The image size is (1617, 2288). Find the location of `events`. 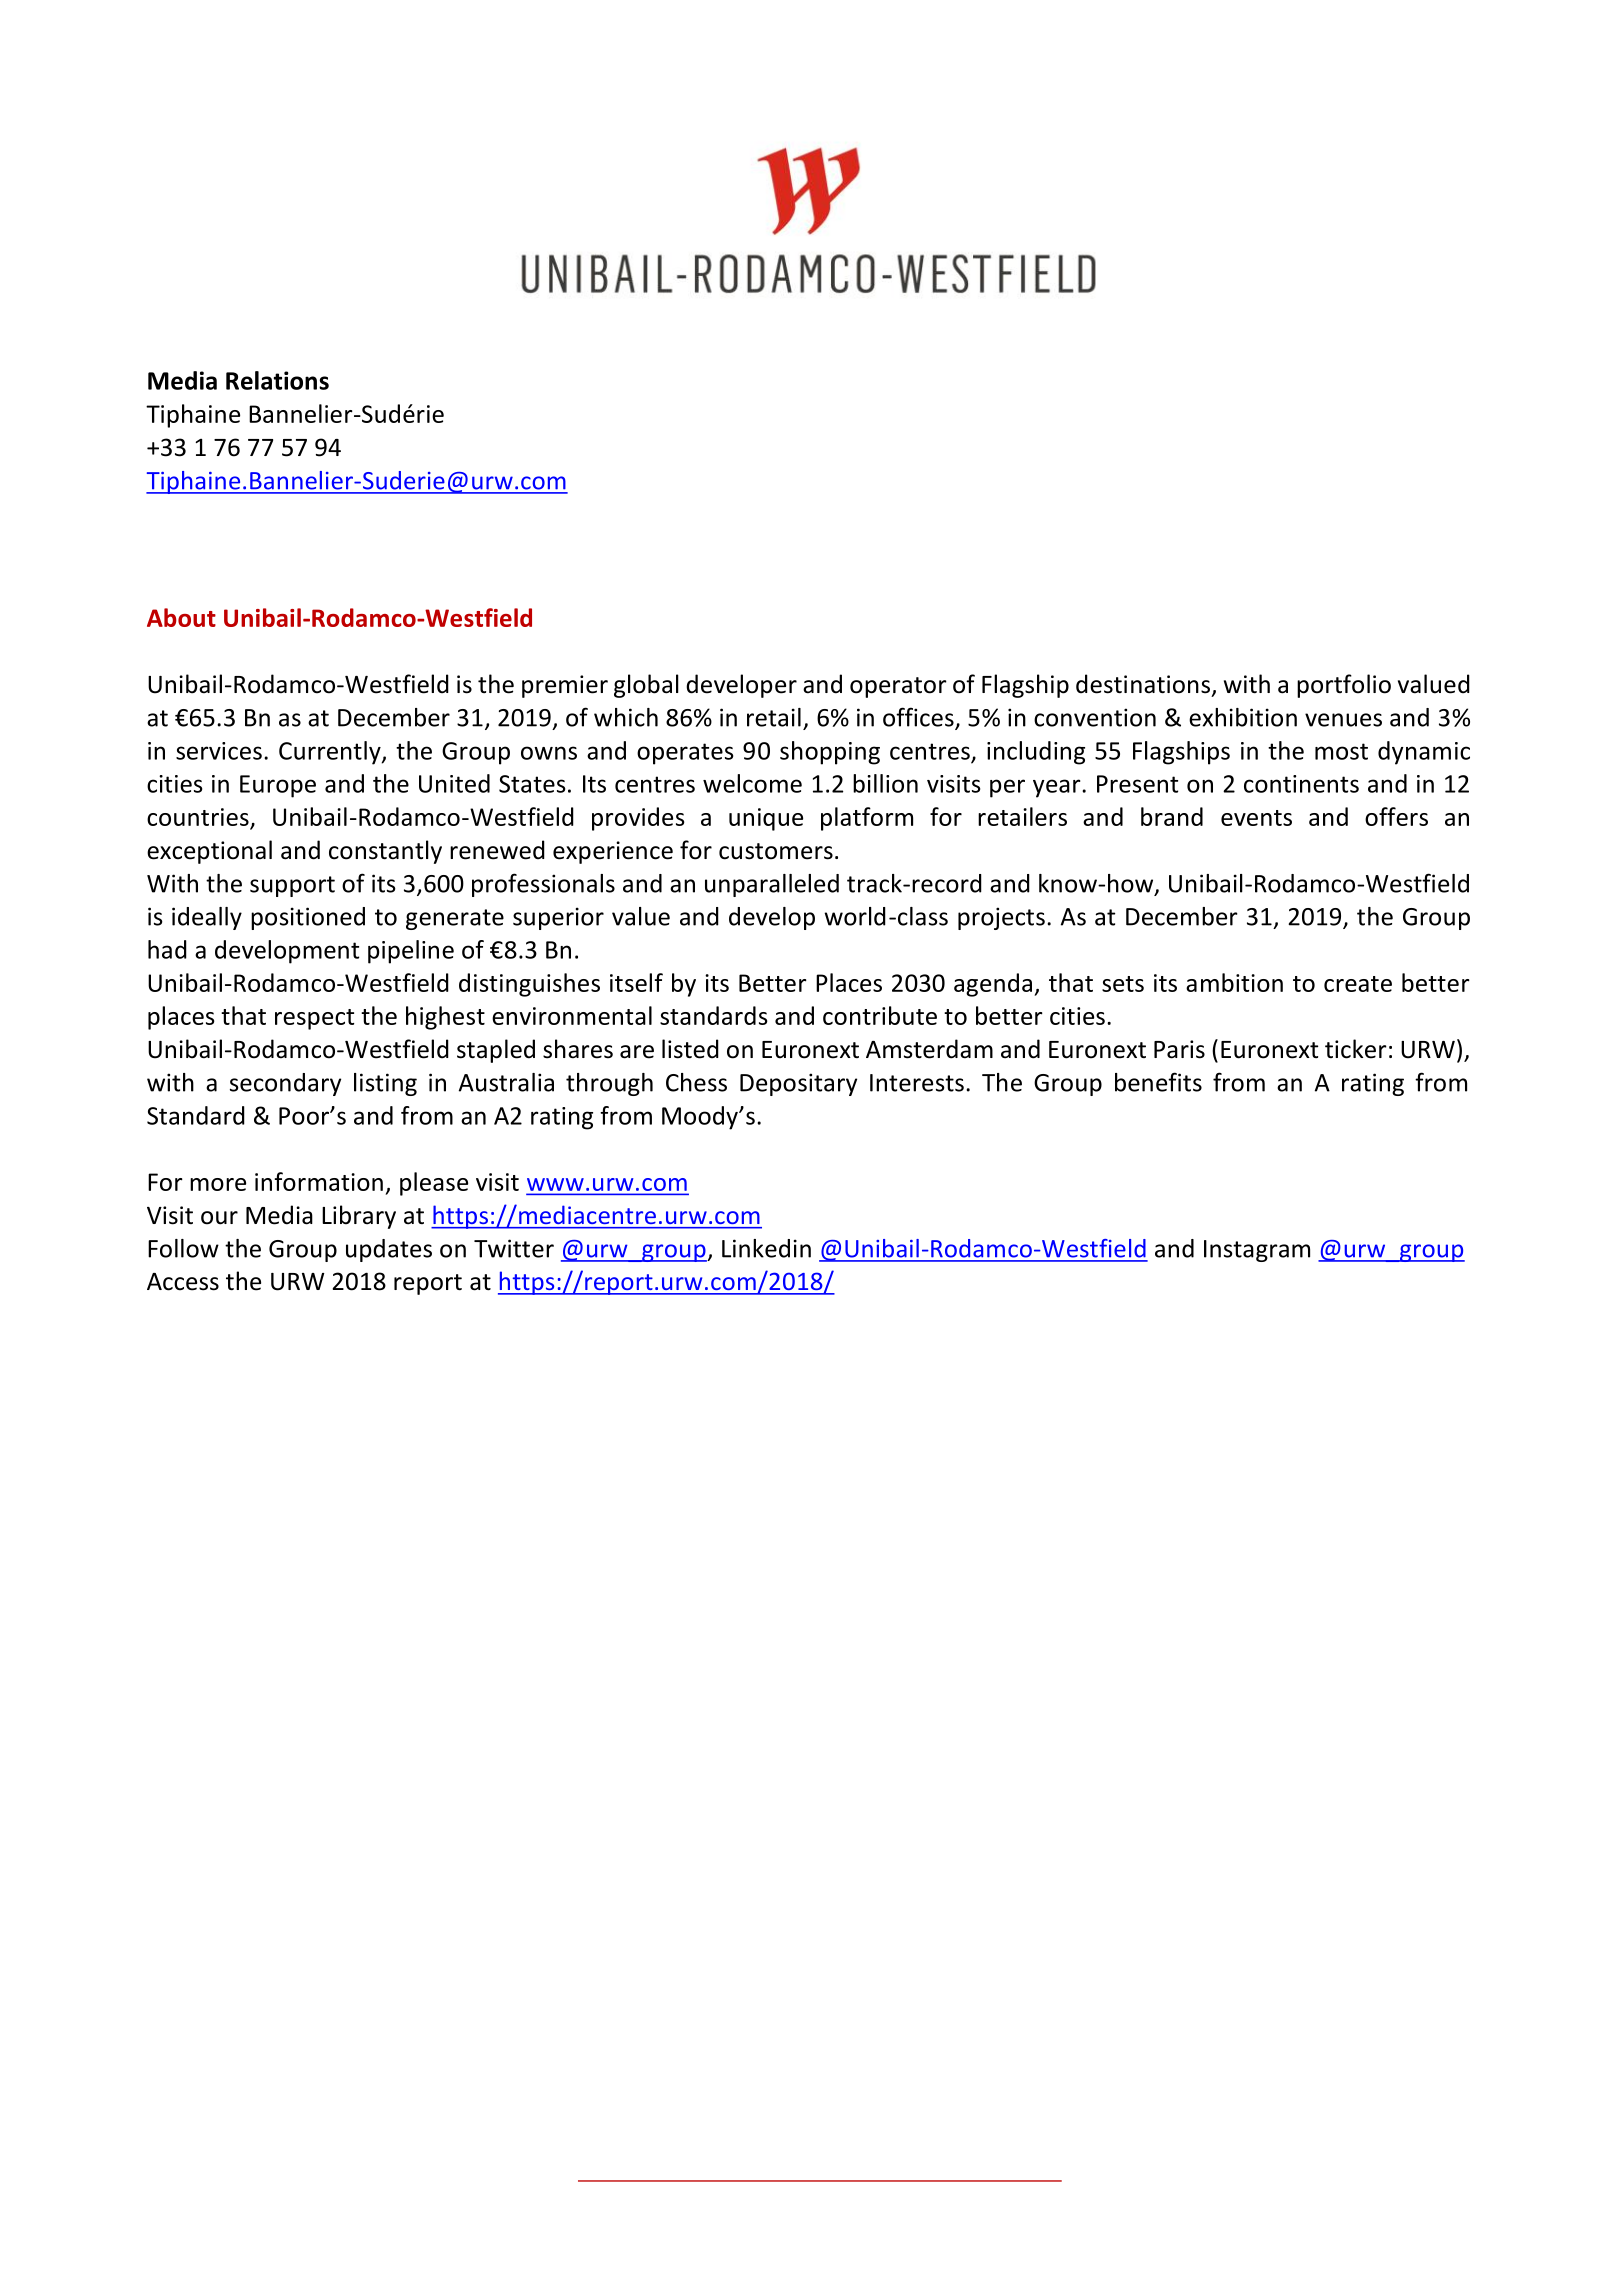

events is located at coordinates (1256, 818).
